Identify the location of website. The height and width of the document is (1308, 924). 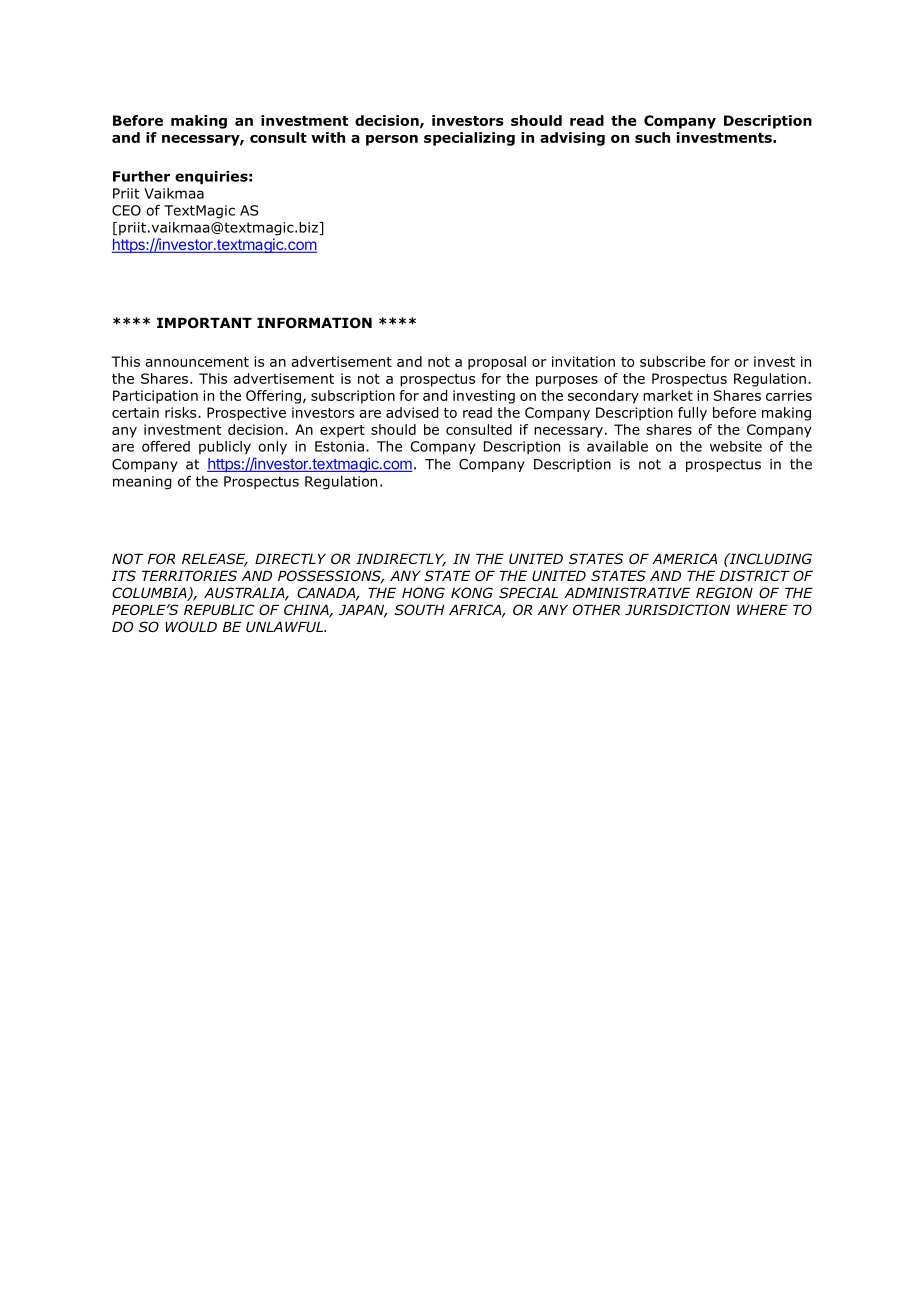
(736, 446).
